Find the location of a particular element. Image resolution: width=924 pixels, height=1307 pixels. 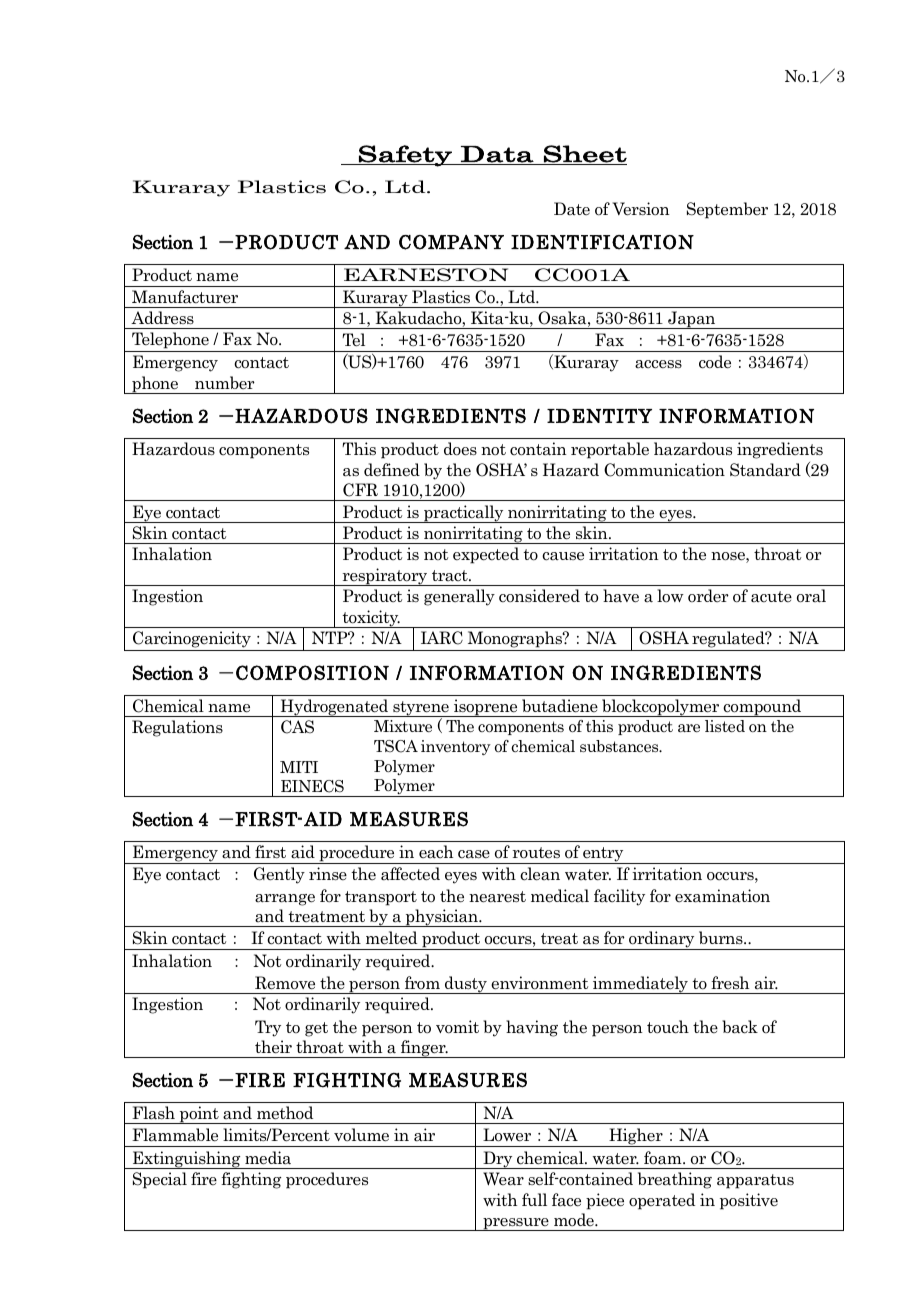

positive is located at coordinates (749, 1201).
